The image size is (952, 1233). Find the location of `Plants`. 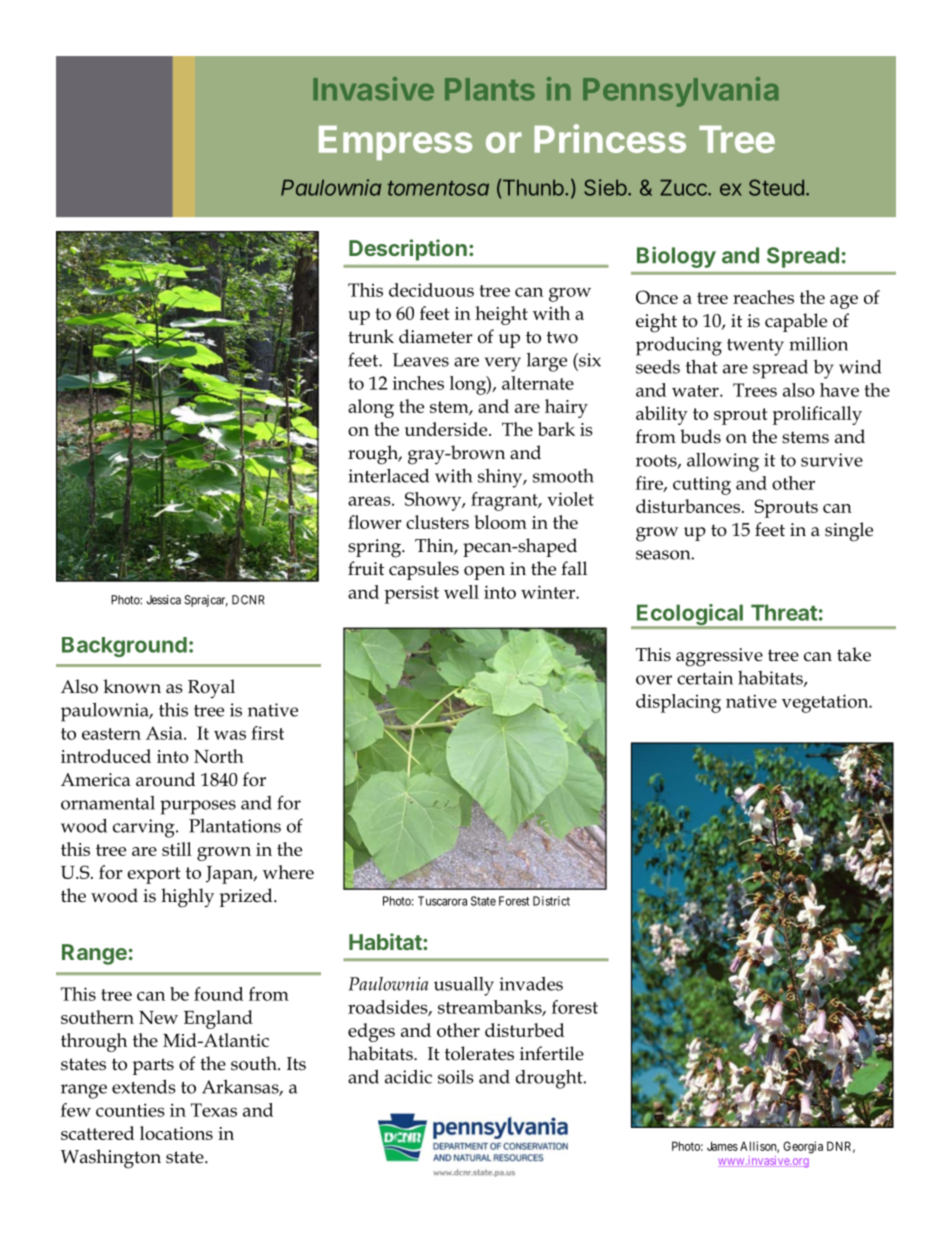

Plants is located at coordinates (490, 89).
